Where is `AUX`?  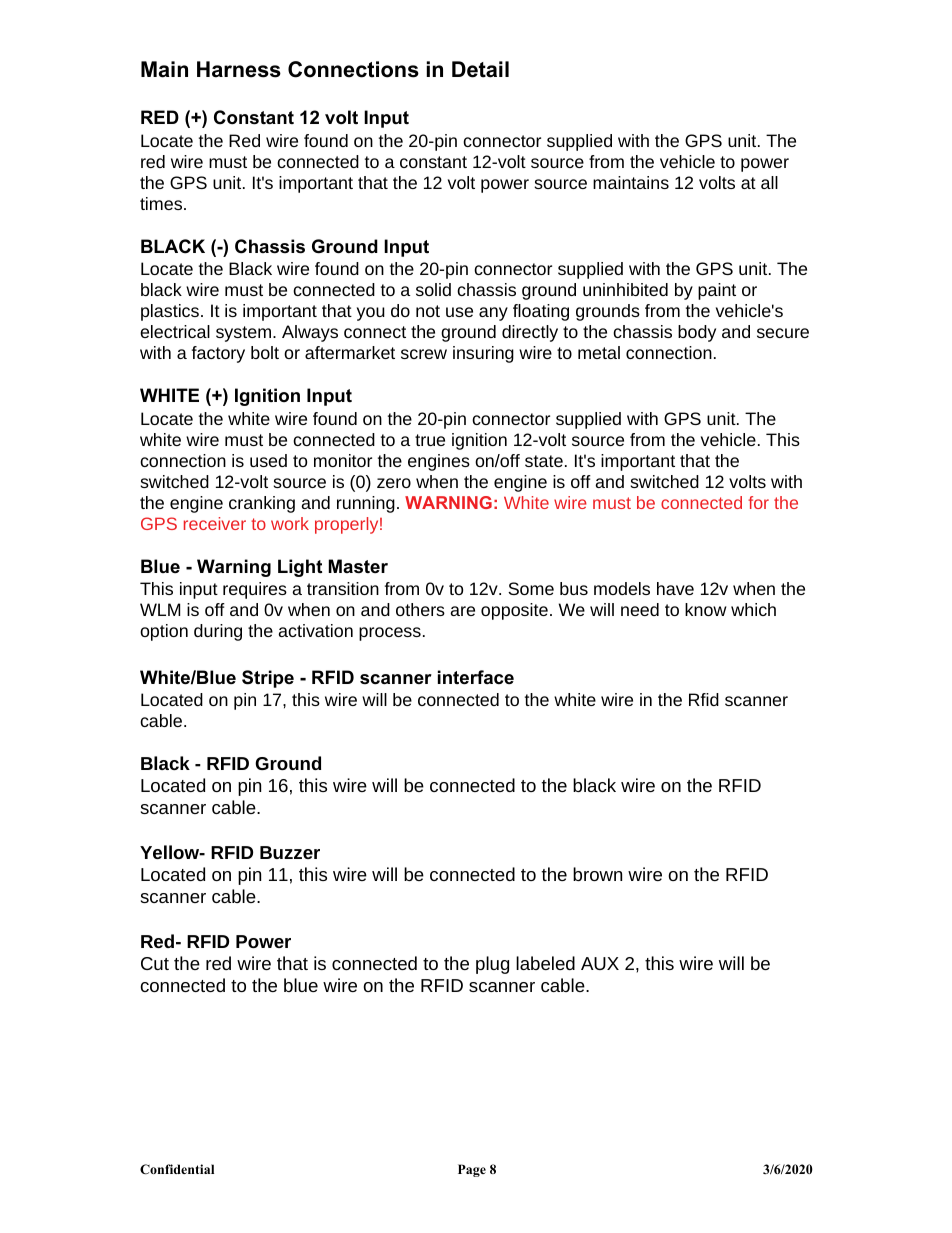
AUX is located at coordinates (600, 963).
